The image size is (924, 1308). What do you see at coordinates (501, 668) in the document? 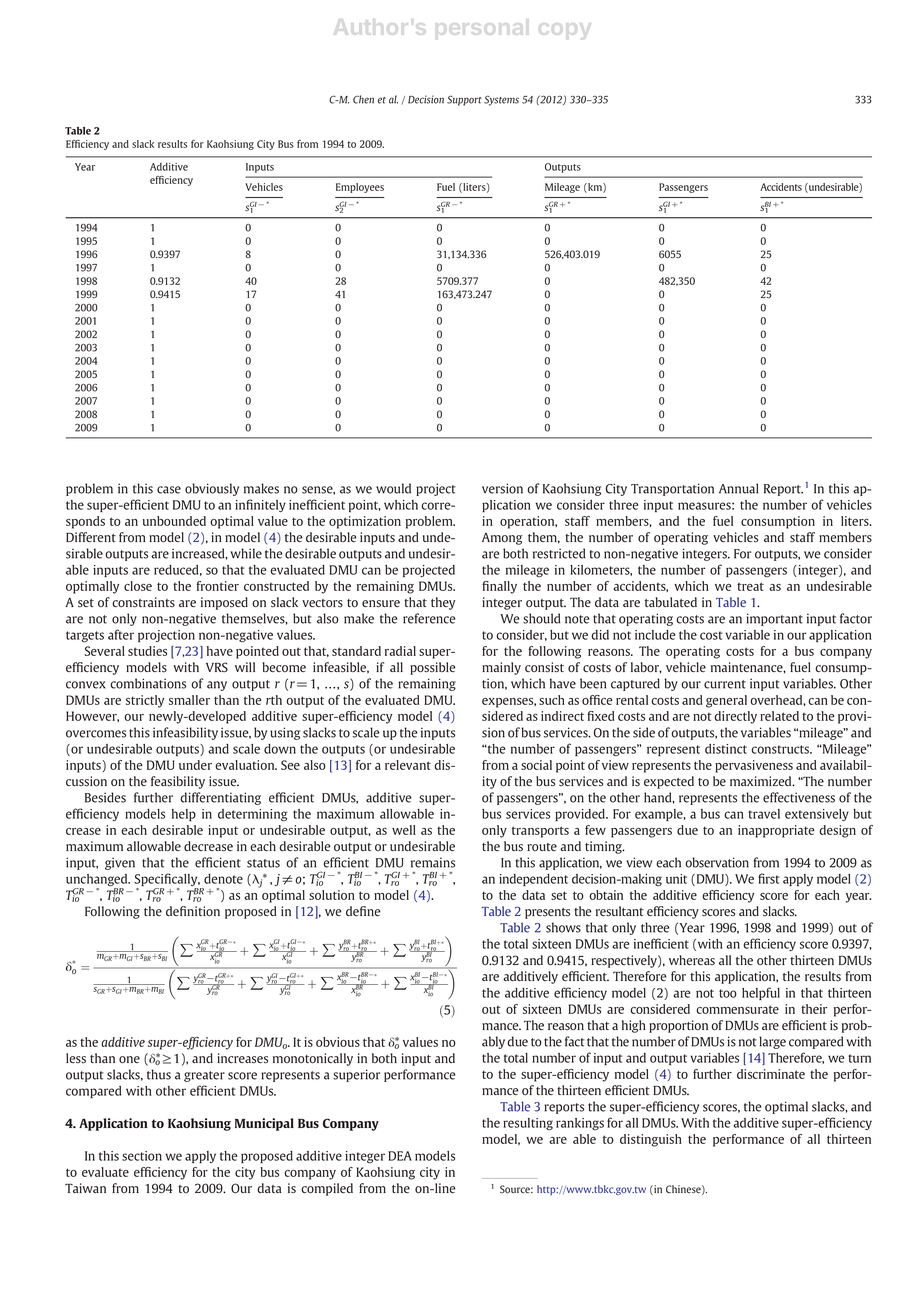
I see `mainly` at bounding box center [501, 668].
